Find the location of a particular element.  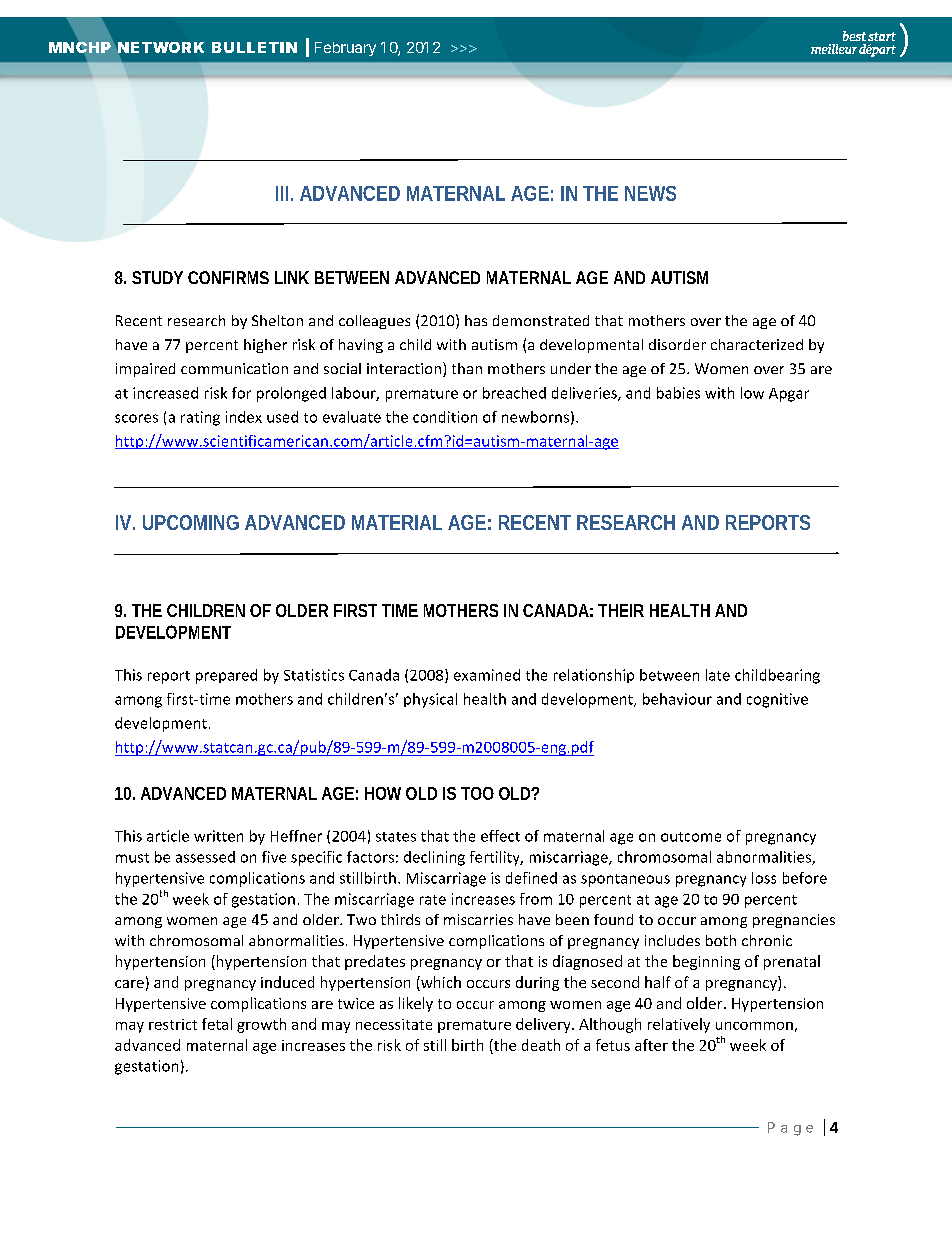

TOO is located at coordinates (477, 793).
